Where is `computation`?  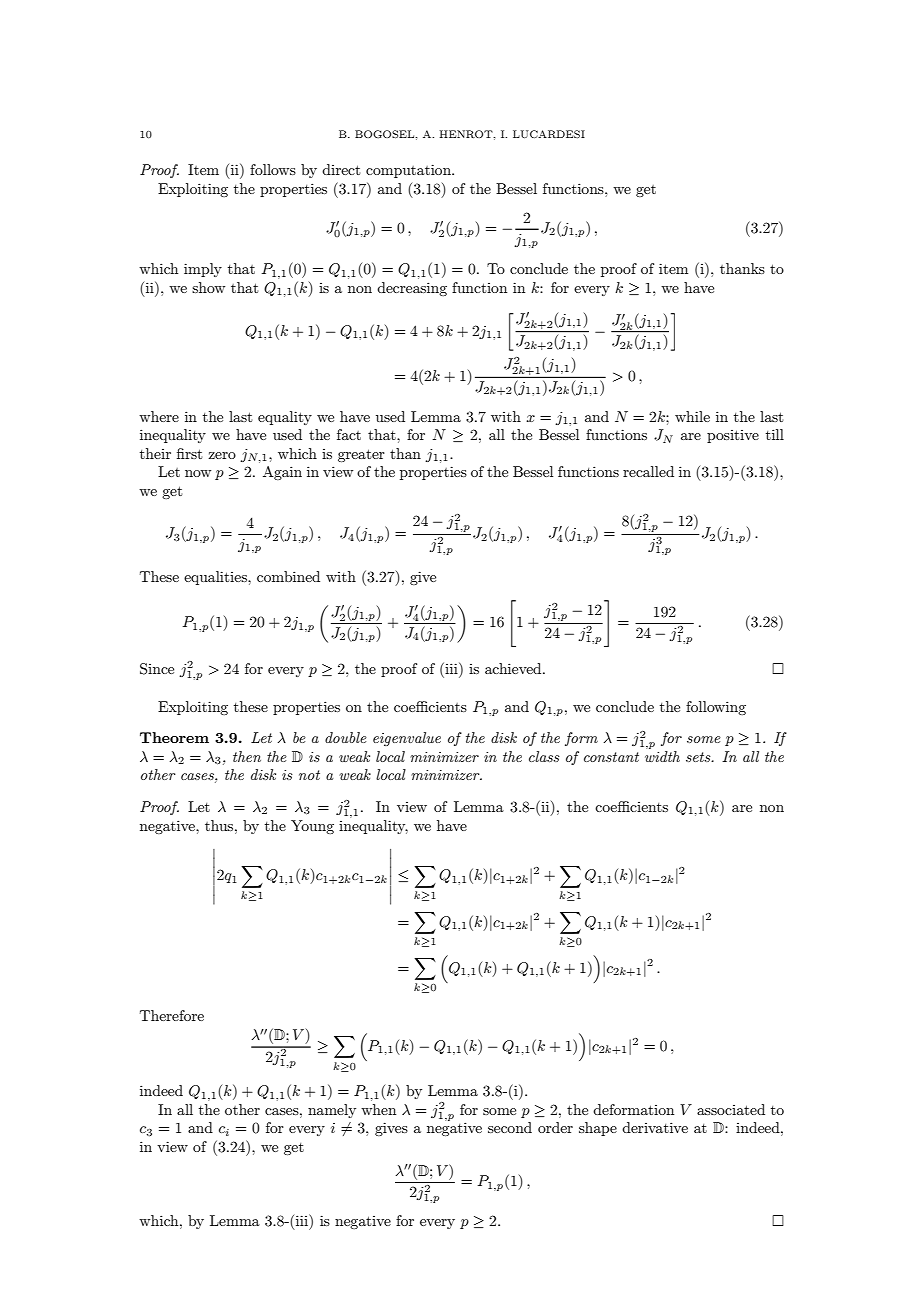
computation is located at coordinates (409, 171).
